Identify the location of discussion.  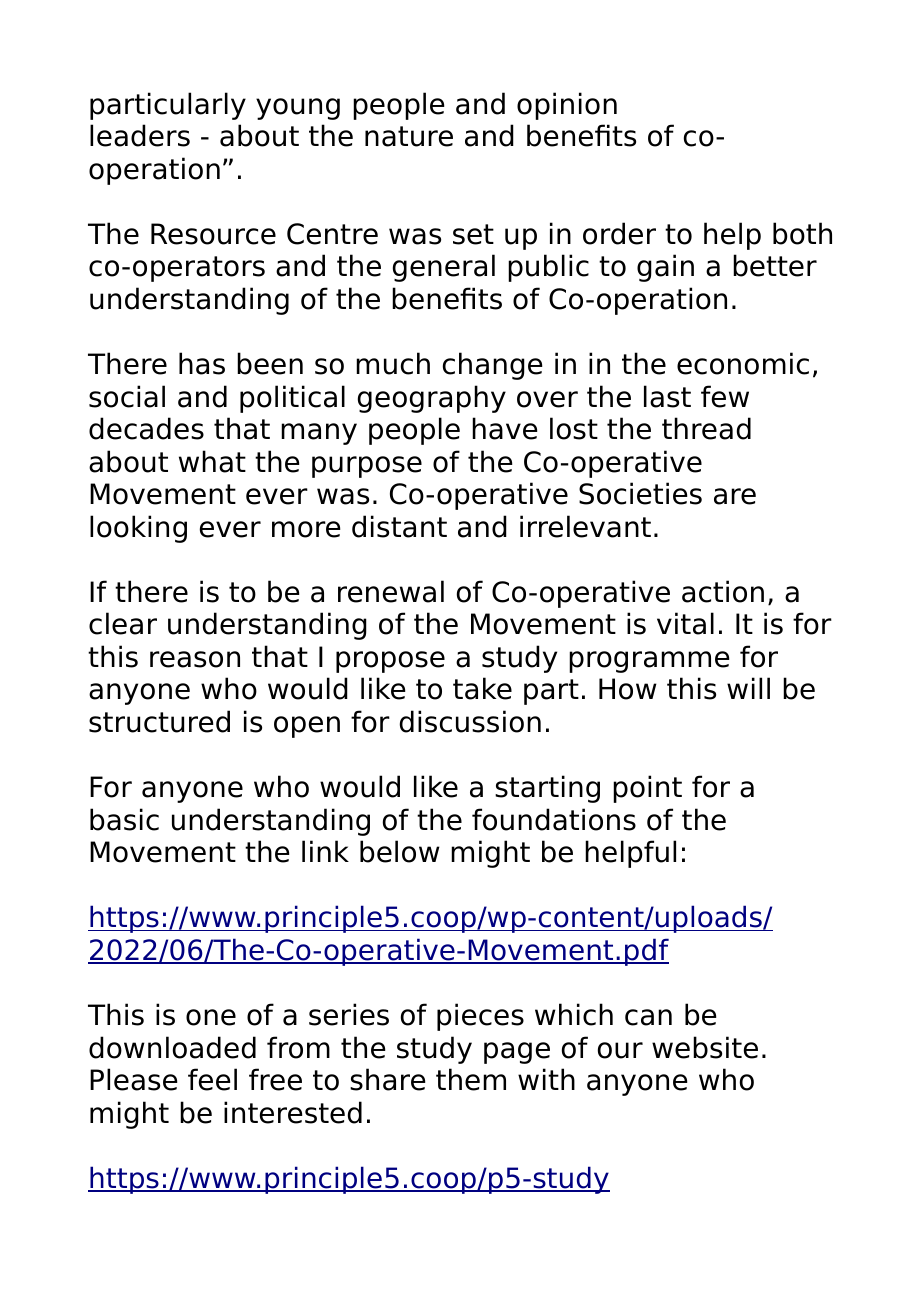
(470, 721).
